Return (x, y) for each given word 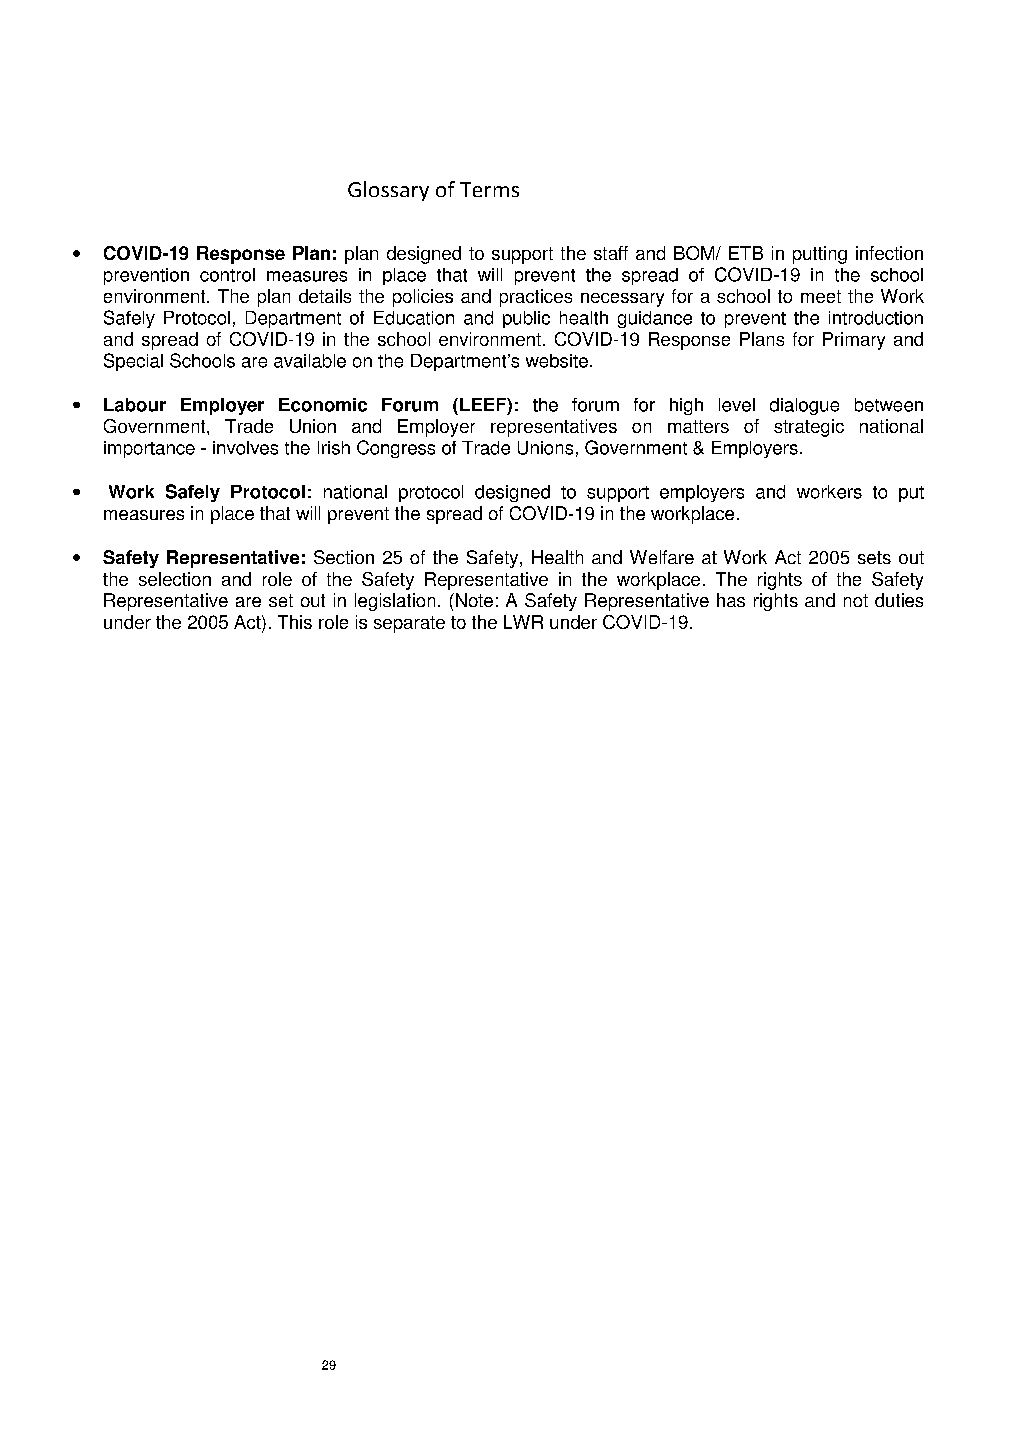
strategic (809, 428)
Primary (854, 341)
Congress (396, 449)
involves (245, 448)
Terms (489, 189)
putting (820, 255)
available (310, 361)
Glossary (388, 191)
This (295, 622)
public (526, 319)
